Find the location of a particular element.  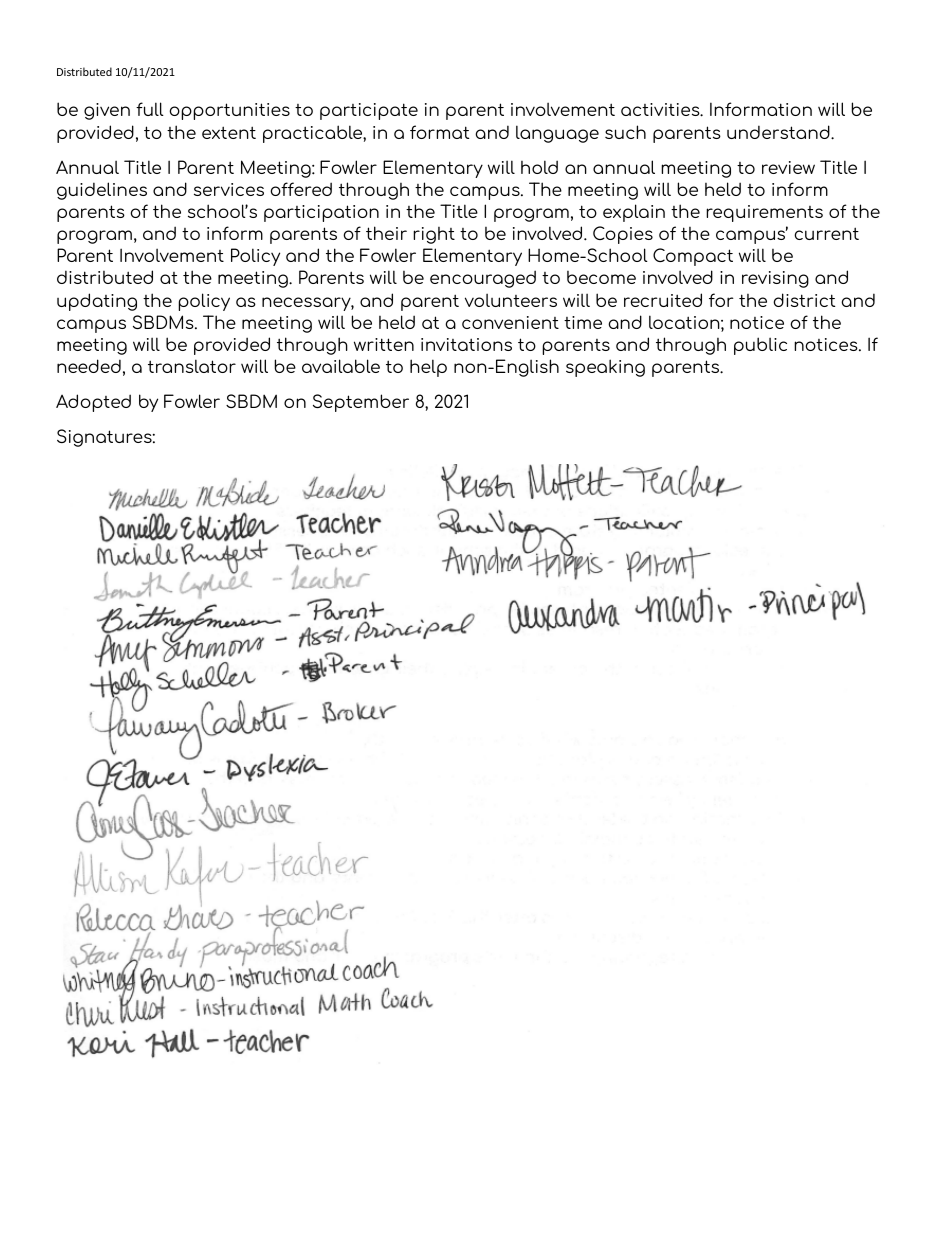

Adopted is located at coordinates (93, 403).
